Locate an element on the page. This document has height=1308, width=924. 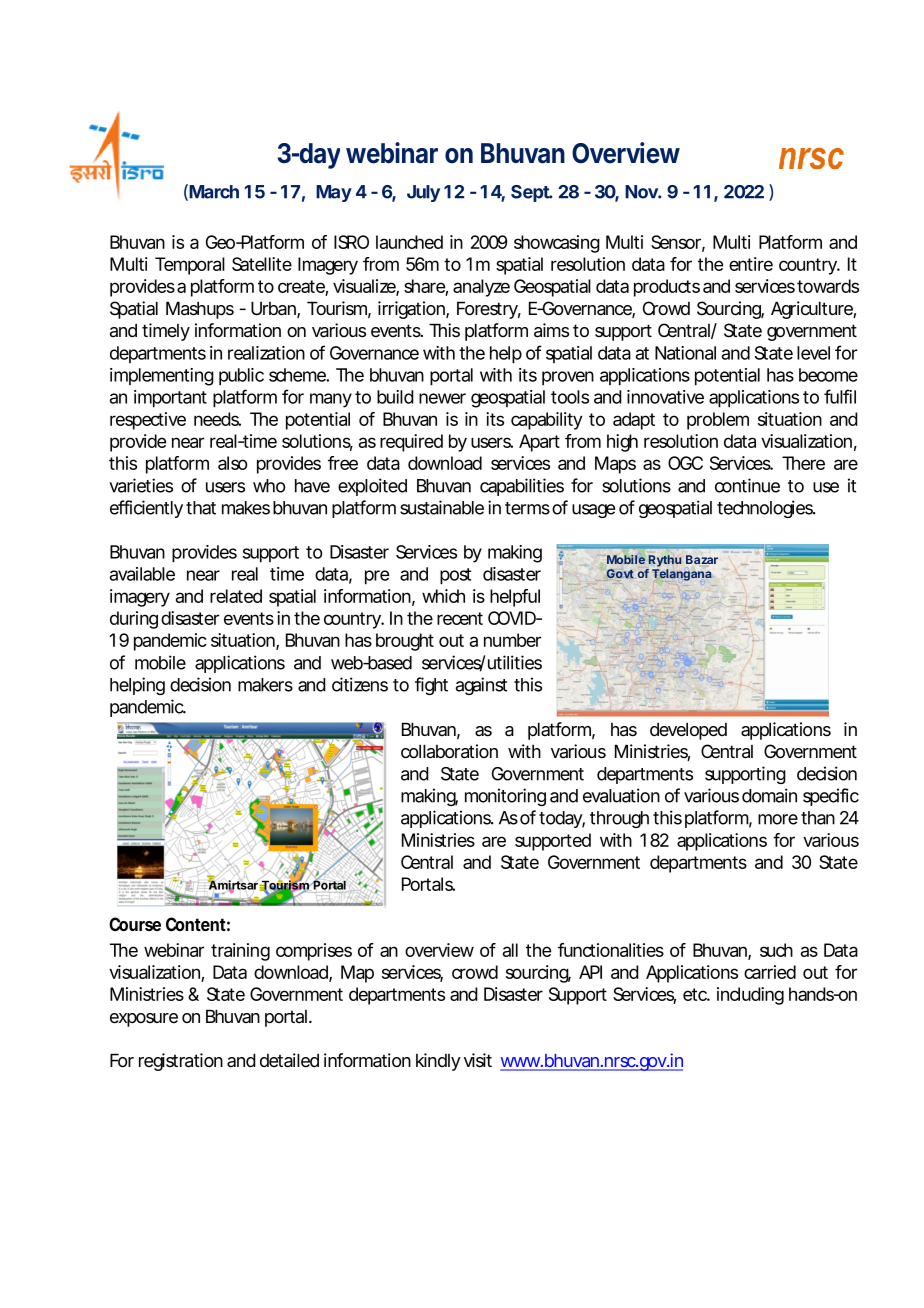
related is located at coordinates (236, 596).
